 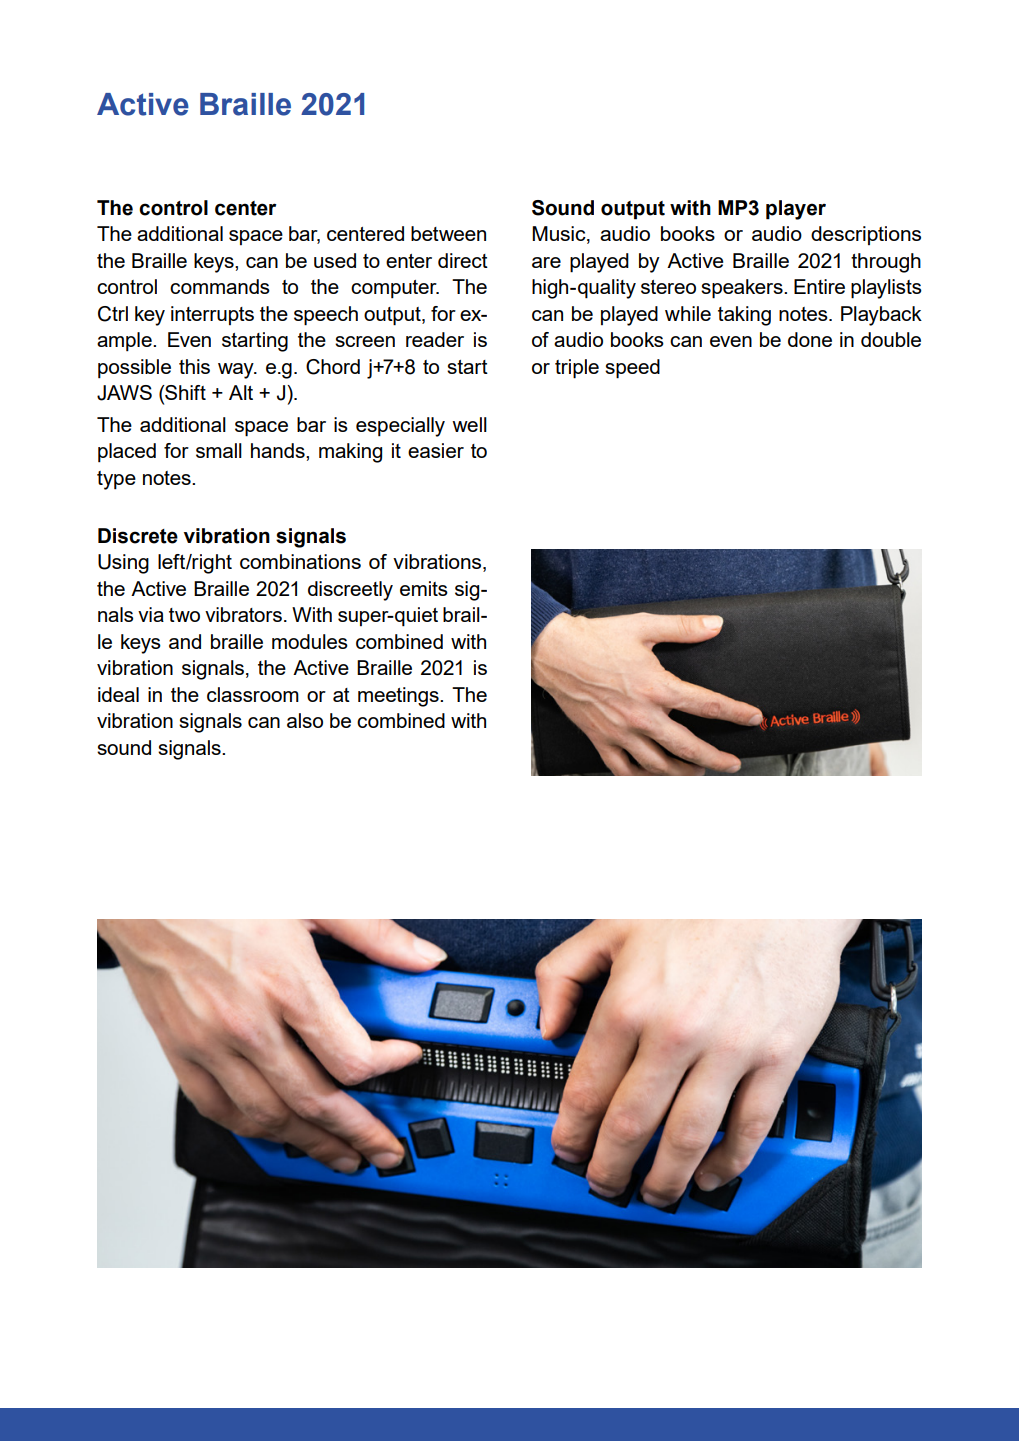 I want to click on classroom, so click(x=253, y=694).
